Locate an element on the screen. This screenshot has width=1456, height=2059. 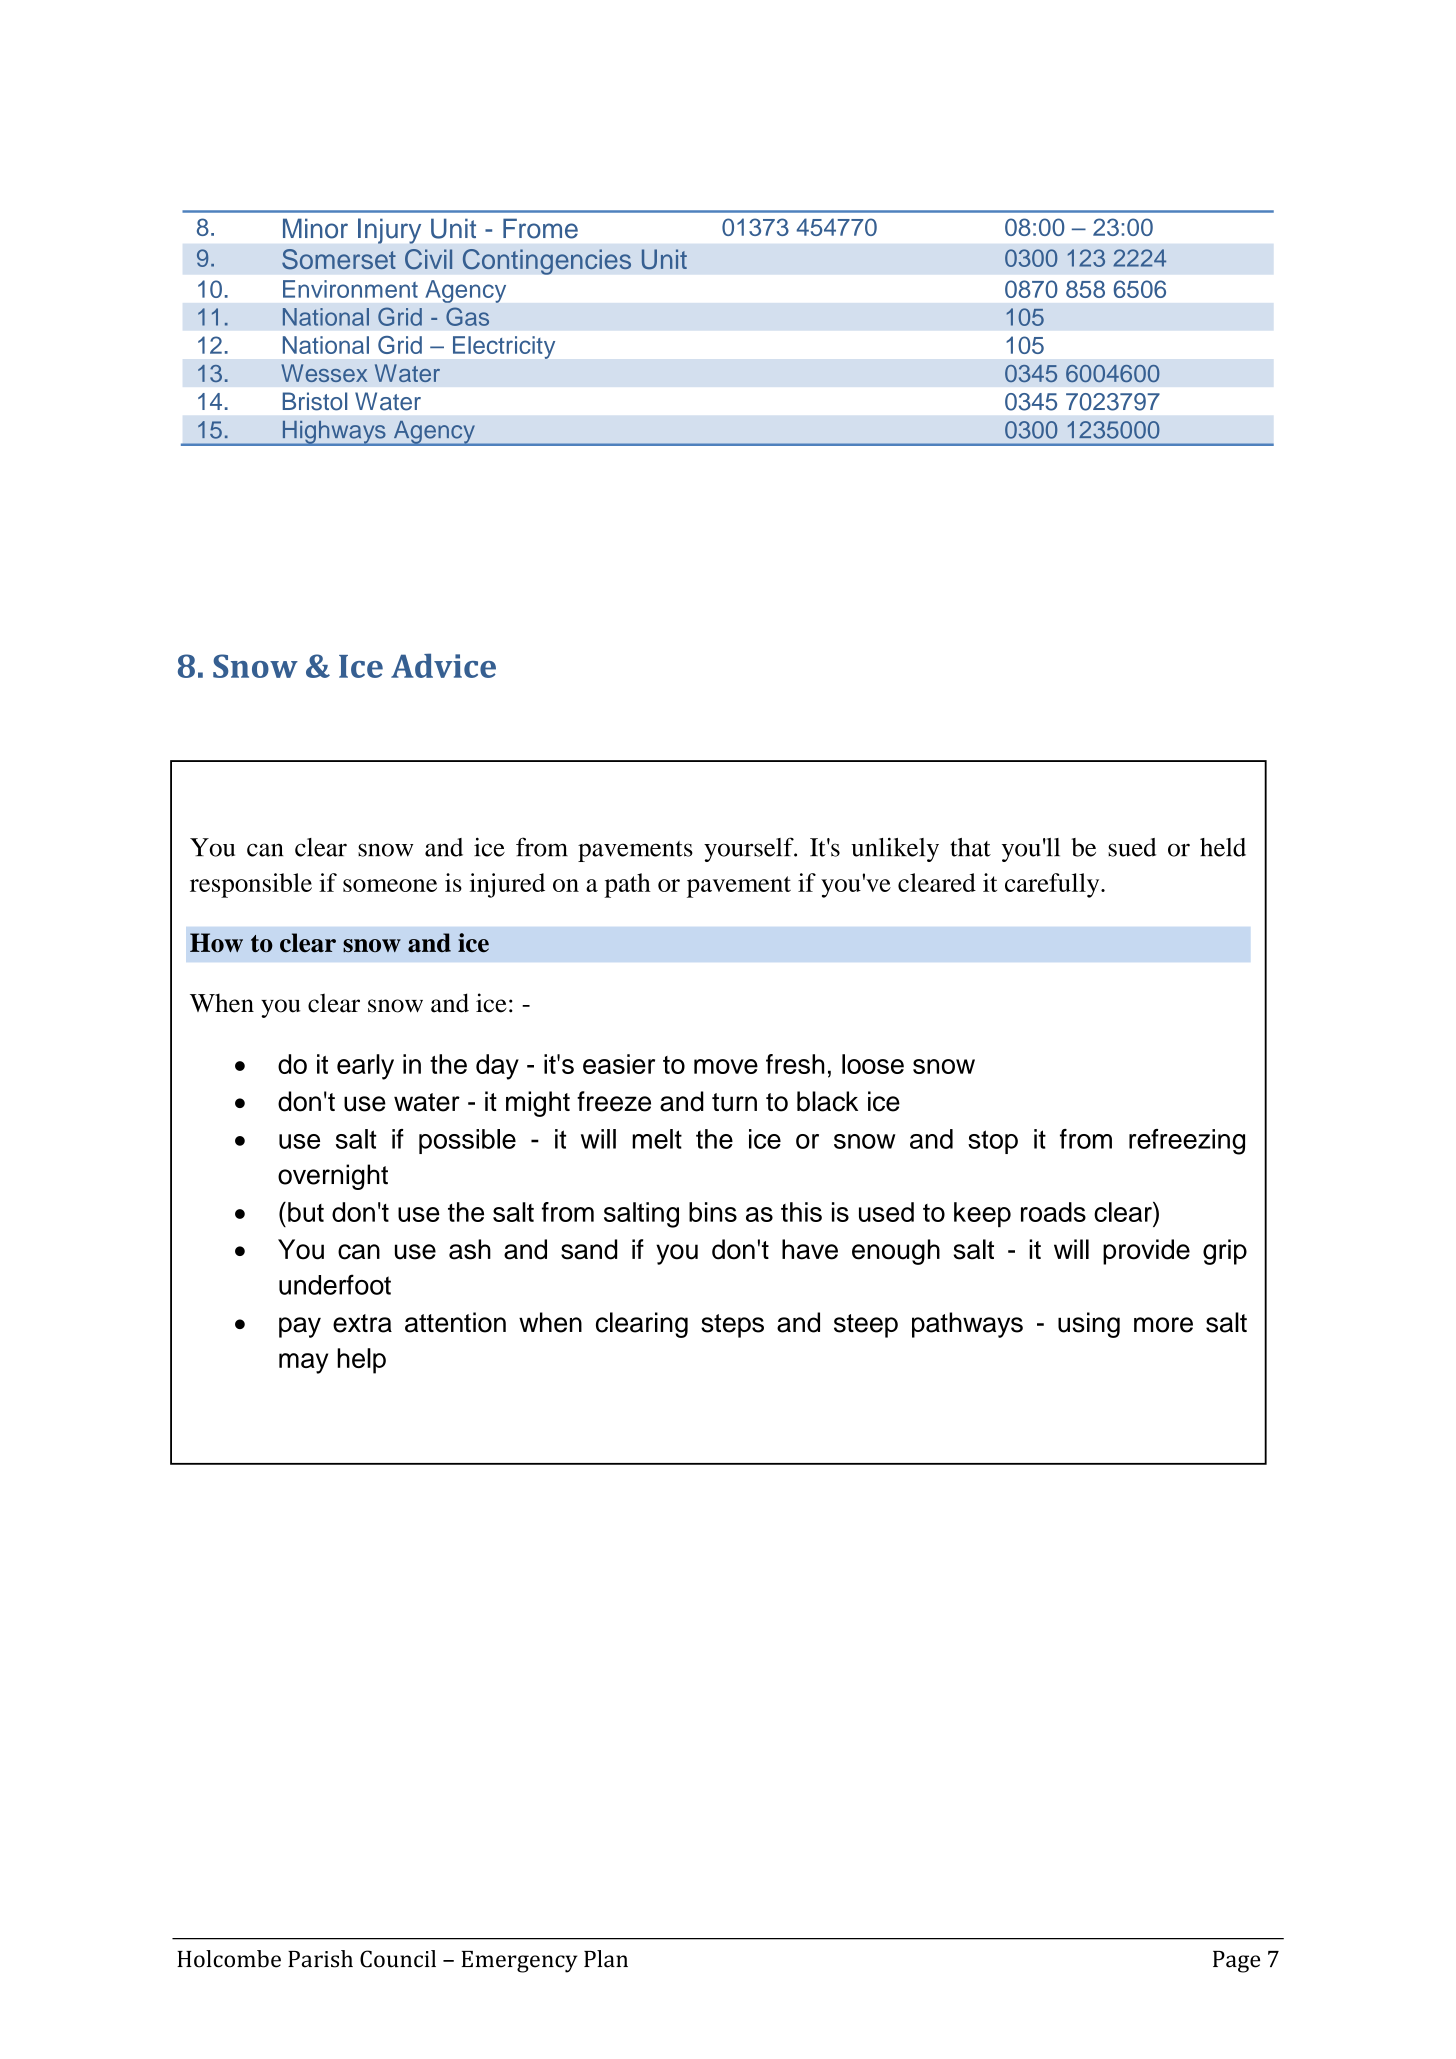
Environment is located at coordinates (350, 289).
